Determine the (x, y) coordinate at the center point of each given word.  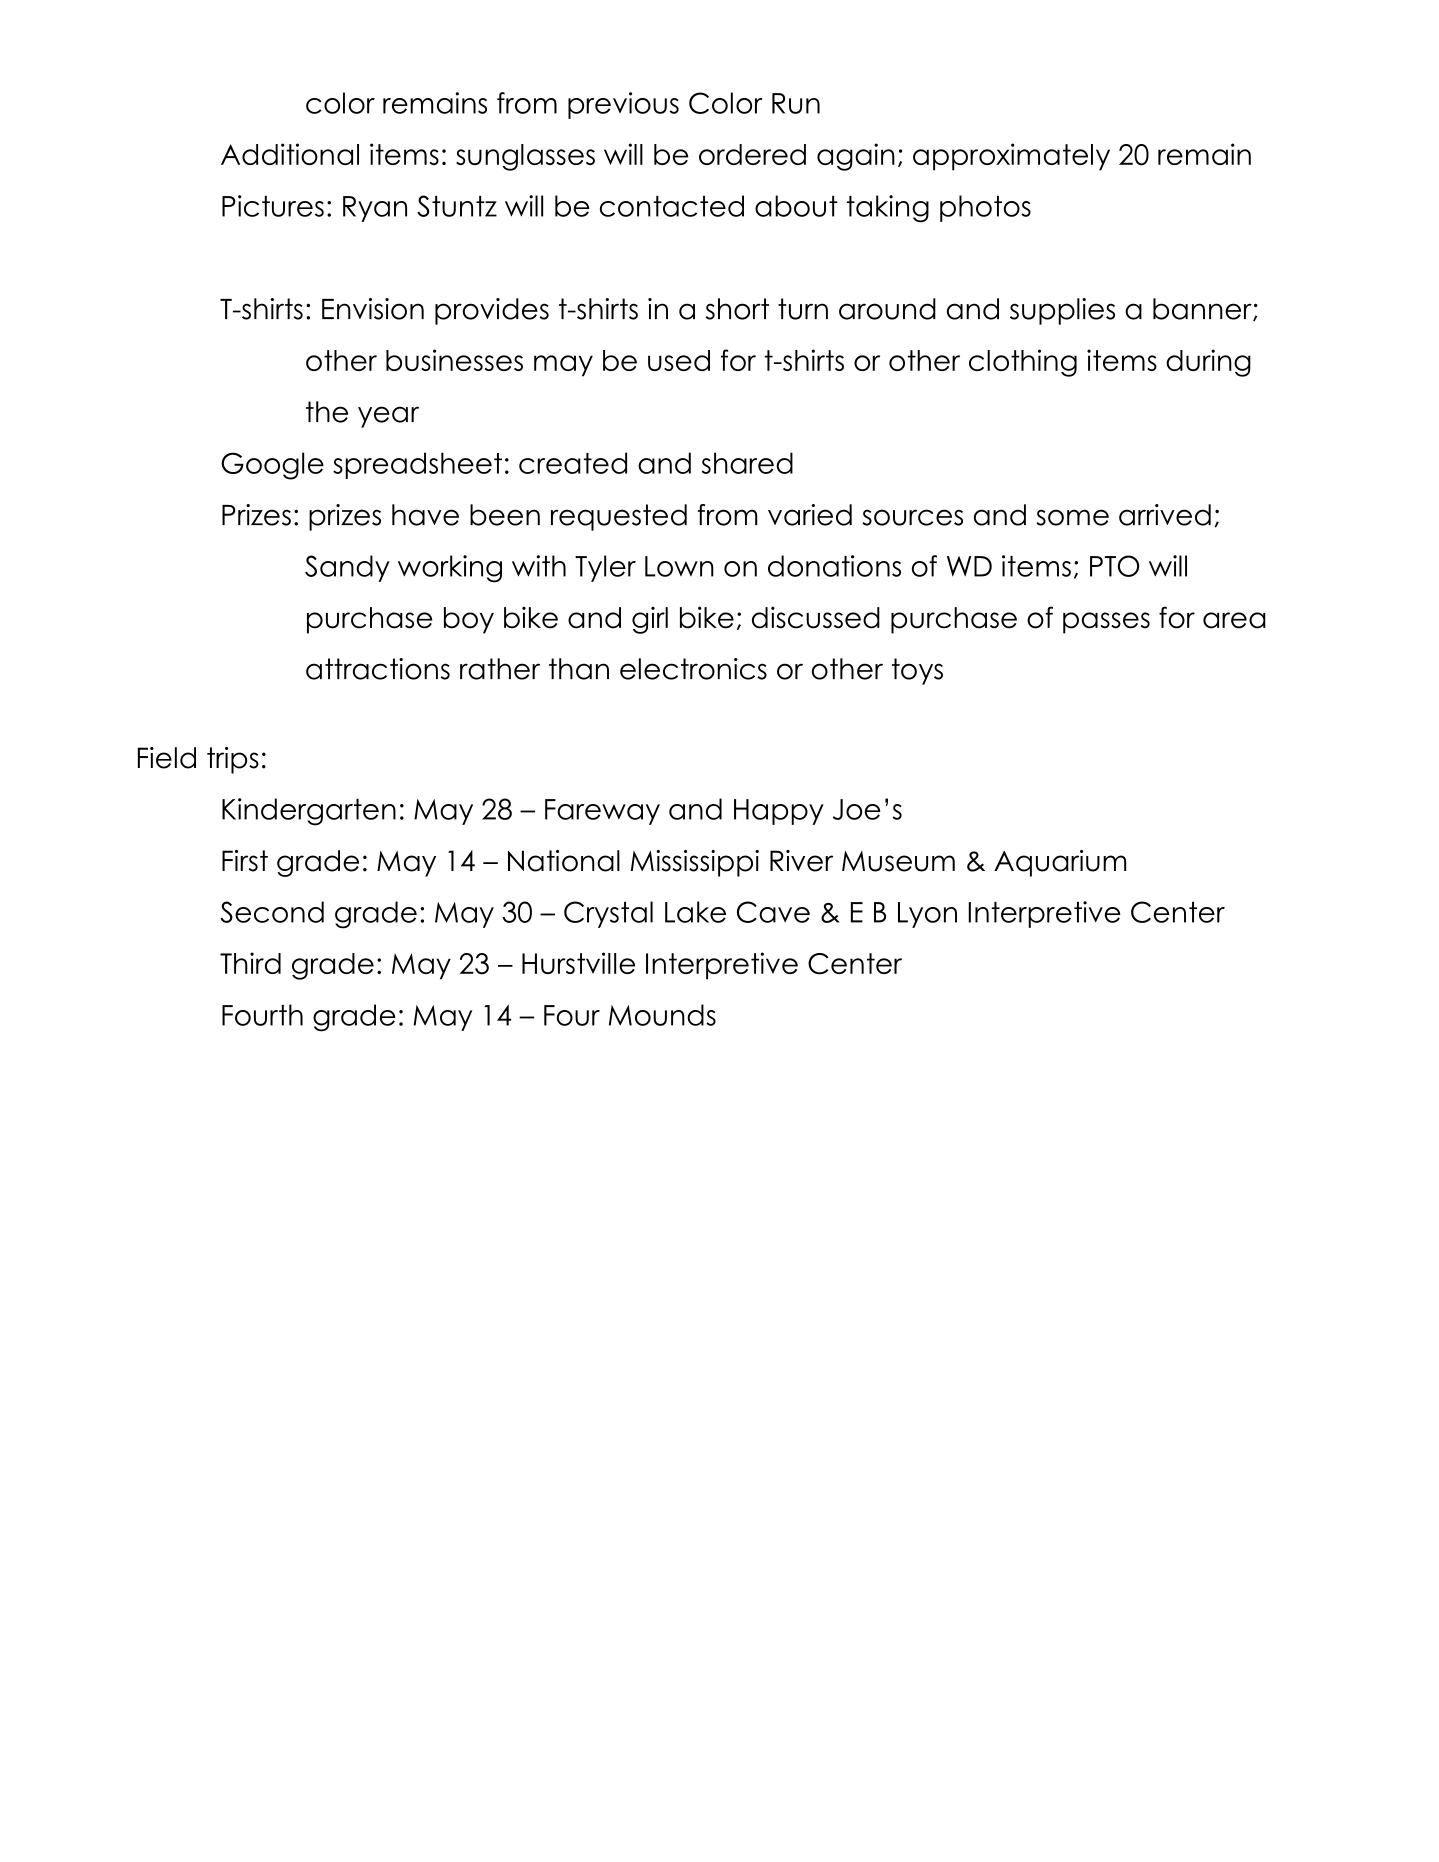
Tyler (605, 568)
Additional (290, 154)
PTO (1114, 566)
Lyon (927, 915)
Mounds (662, 1015)
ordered (752, 154)
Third (250, 963)
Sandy (347, 568)
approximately (1011, 157)
